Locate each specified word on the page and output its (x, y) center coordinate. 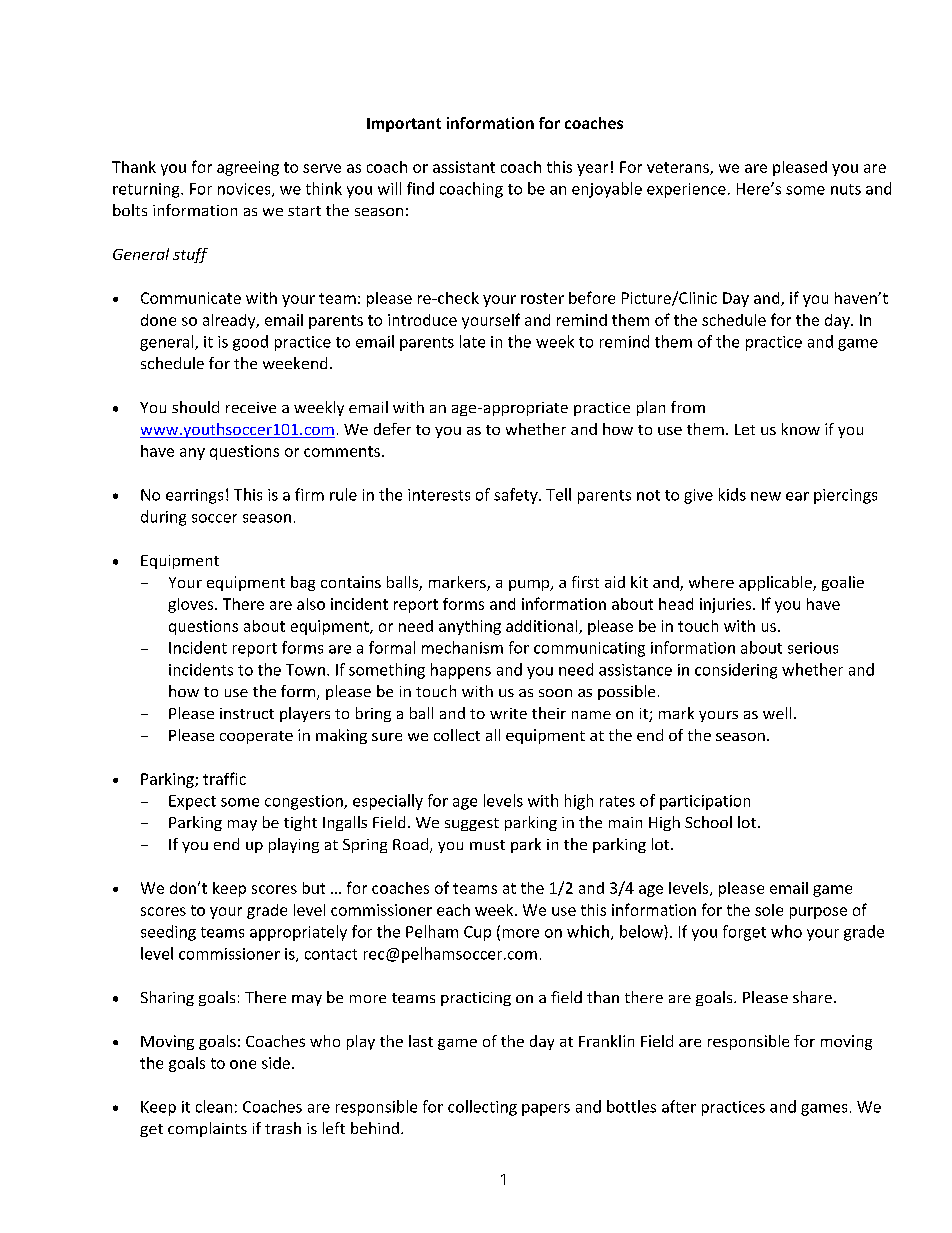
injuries (727, 605)
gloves (192, 605)
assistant (464, 167)
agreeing (248, 168)
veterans (679, 168)
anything (470, 627)
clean (214, 1106)
